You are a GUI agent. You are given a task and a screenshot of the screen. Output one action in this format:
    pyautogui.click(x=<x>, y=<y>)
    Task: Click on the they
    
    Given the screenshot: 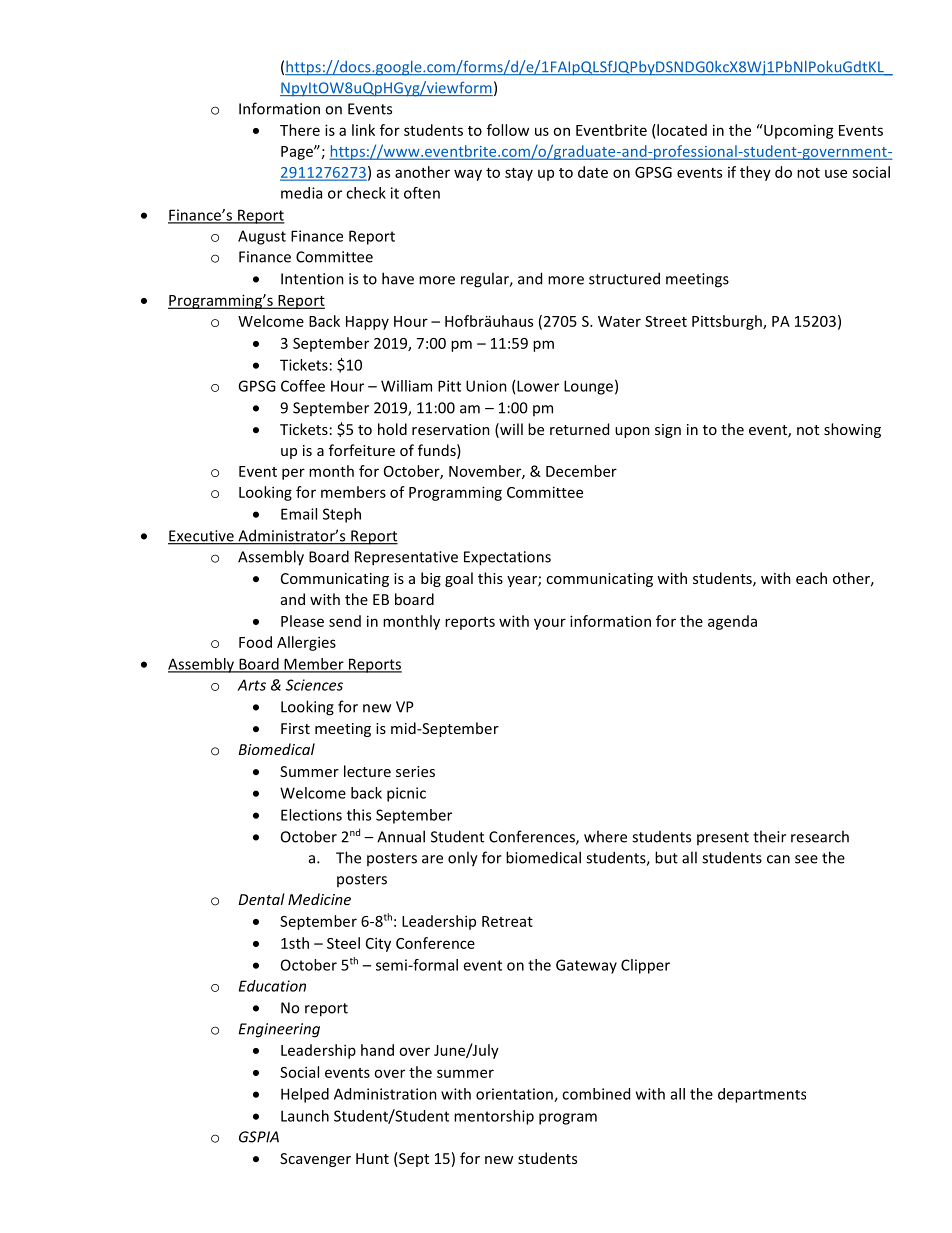 What is the action you would take?
    pyautogui.click(x=755, y=173)
